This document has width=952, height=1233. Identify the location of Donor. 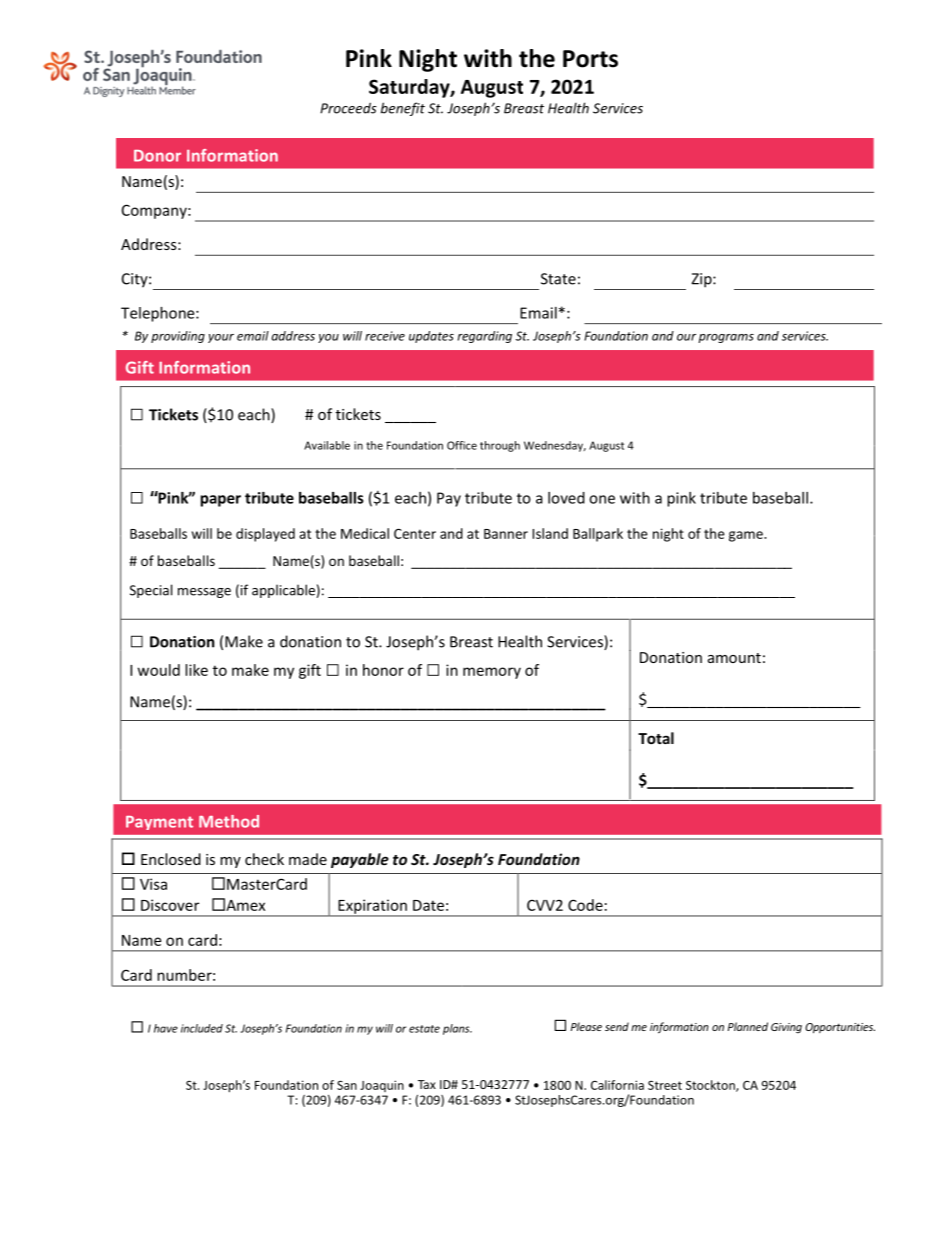
(157, 156).
